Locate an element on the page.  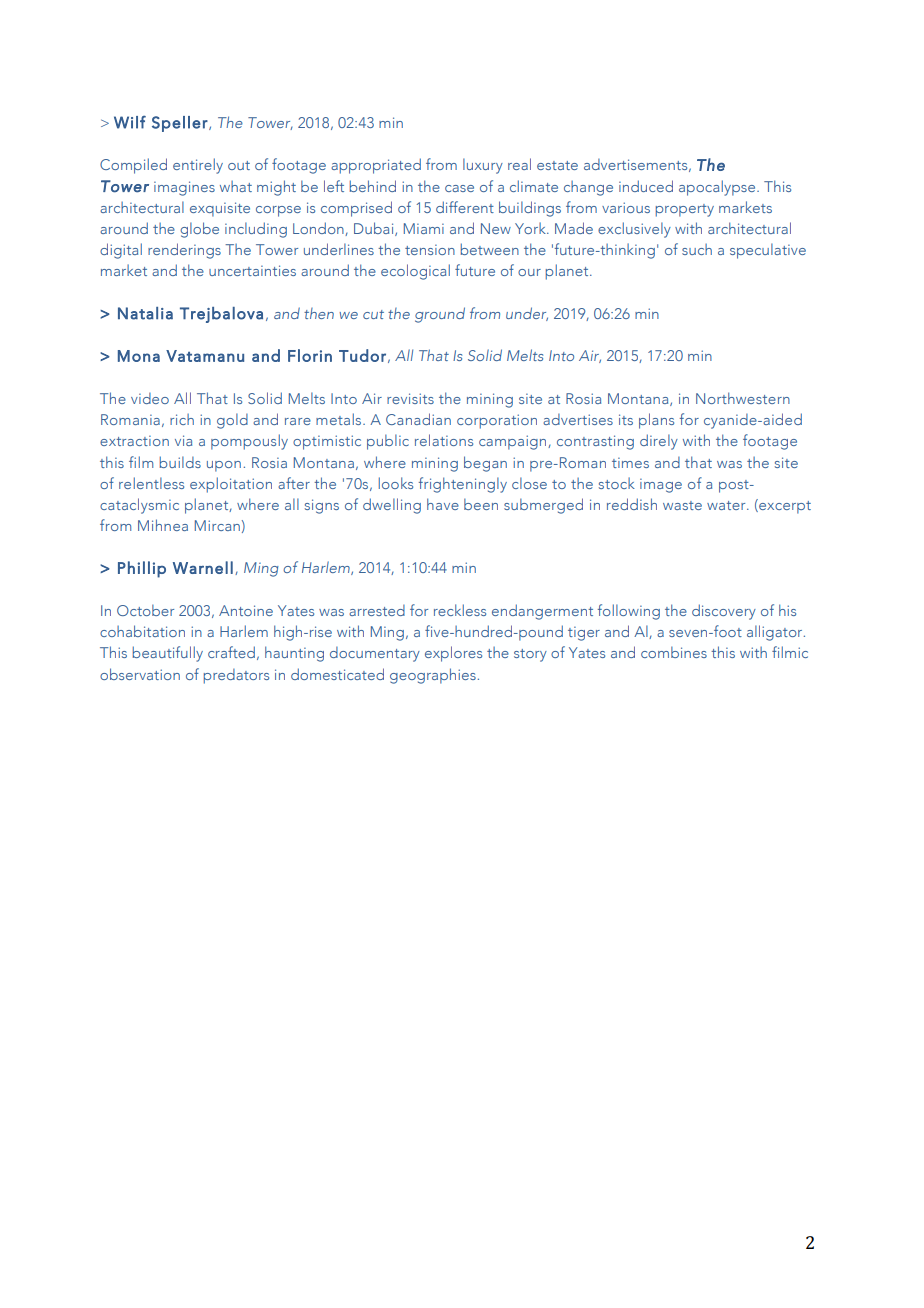
luxury is located at coordinates (483, 166).
